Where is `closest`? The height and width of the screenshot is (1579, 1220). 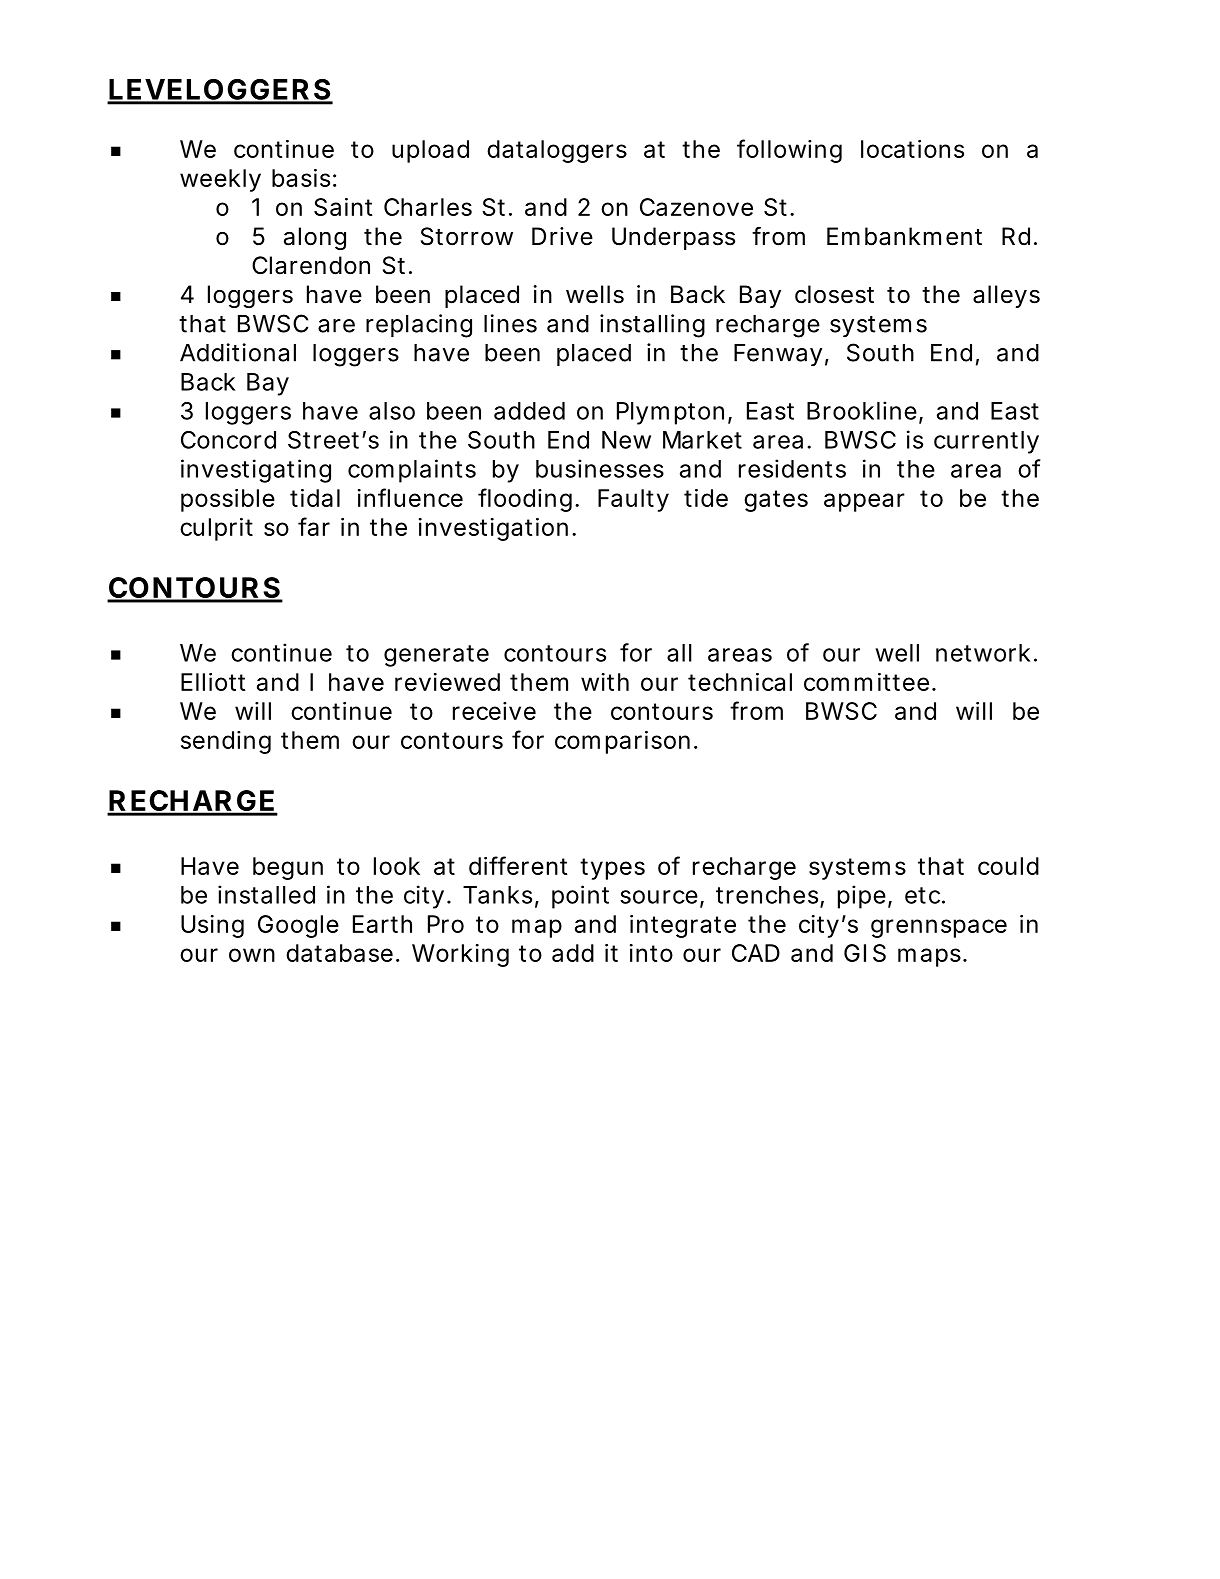 closest is located at coordinates (834, 294).
